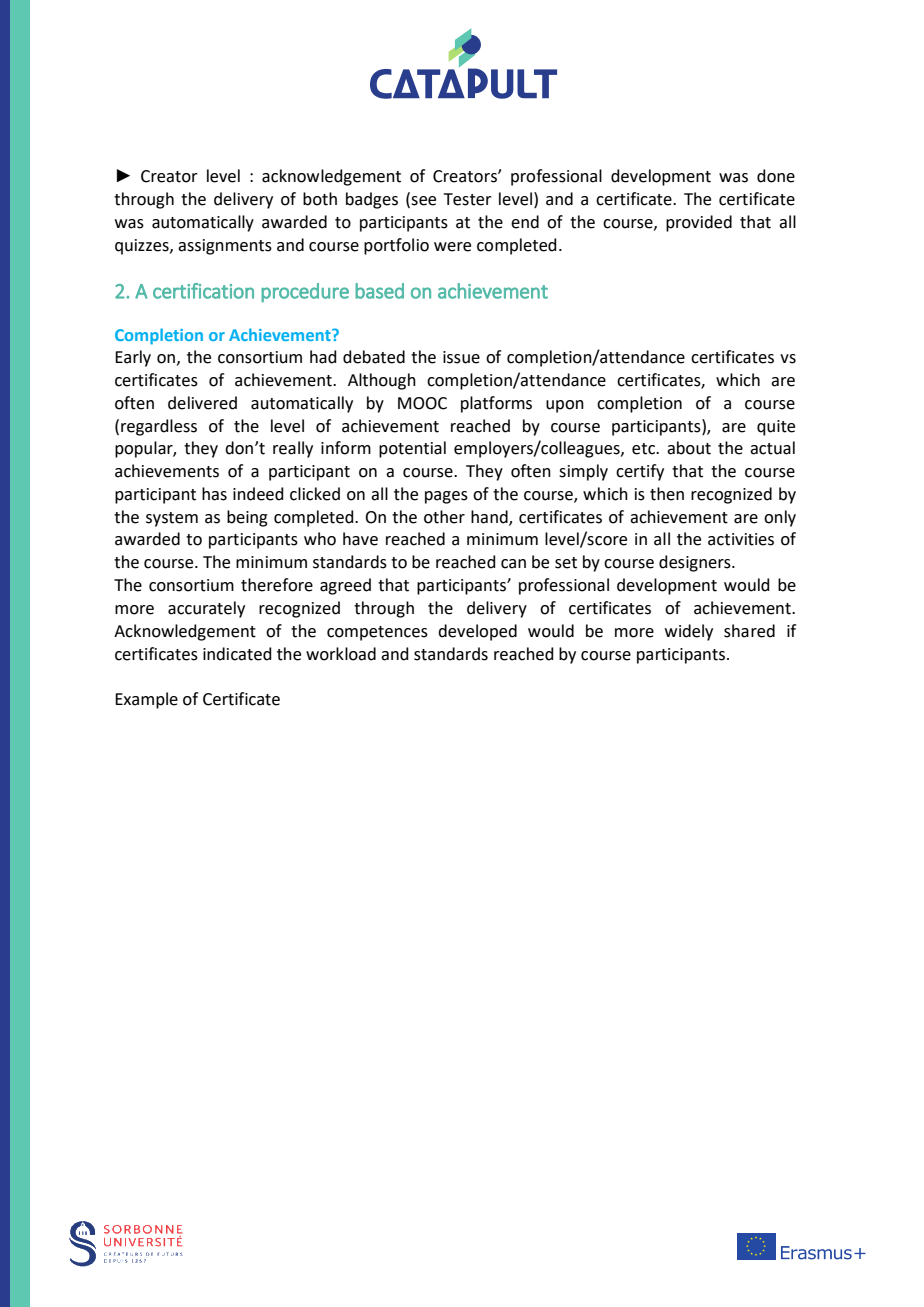 This image has height=1307, width=924. Describe the element at coordinates (146, 700) in the image. I see `Example` at that location.
